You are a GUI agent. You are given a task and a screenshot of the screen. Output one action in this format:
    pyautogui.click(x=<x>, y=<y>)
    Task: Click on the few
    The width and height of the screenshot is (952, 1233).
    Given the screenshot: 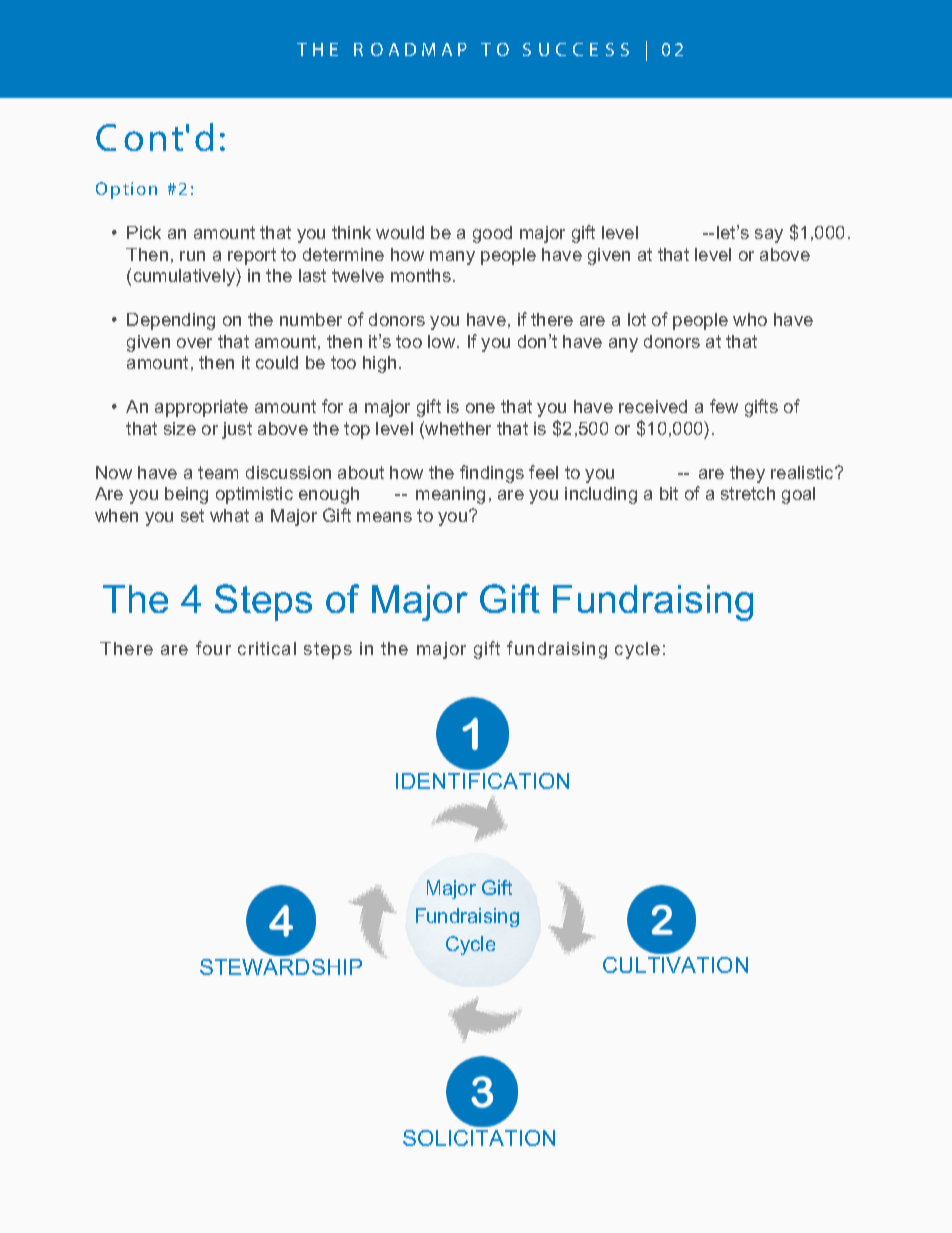 What is the action you would take?
    pyautogui.click(x=724, y=406)
